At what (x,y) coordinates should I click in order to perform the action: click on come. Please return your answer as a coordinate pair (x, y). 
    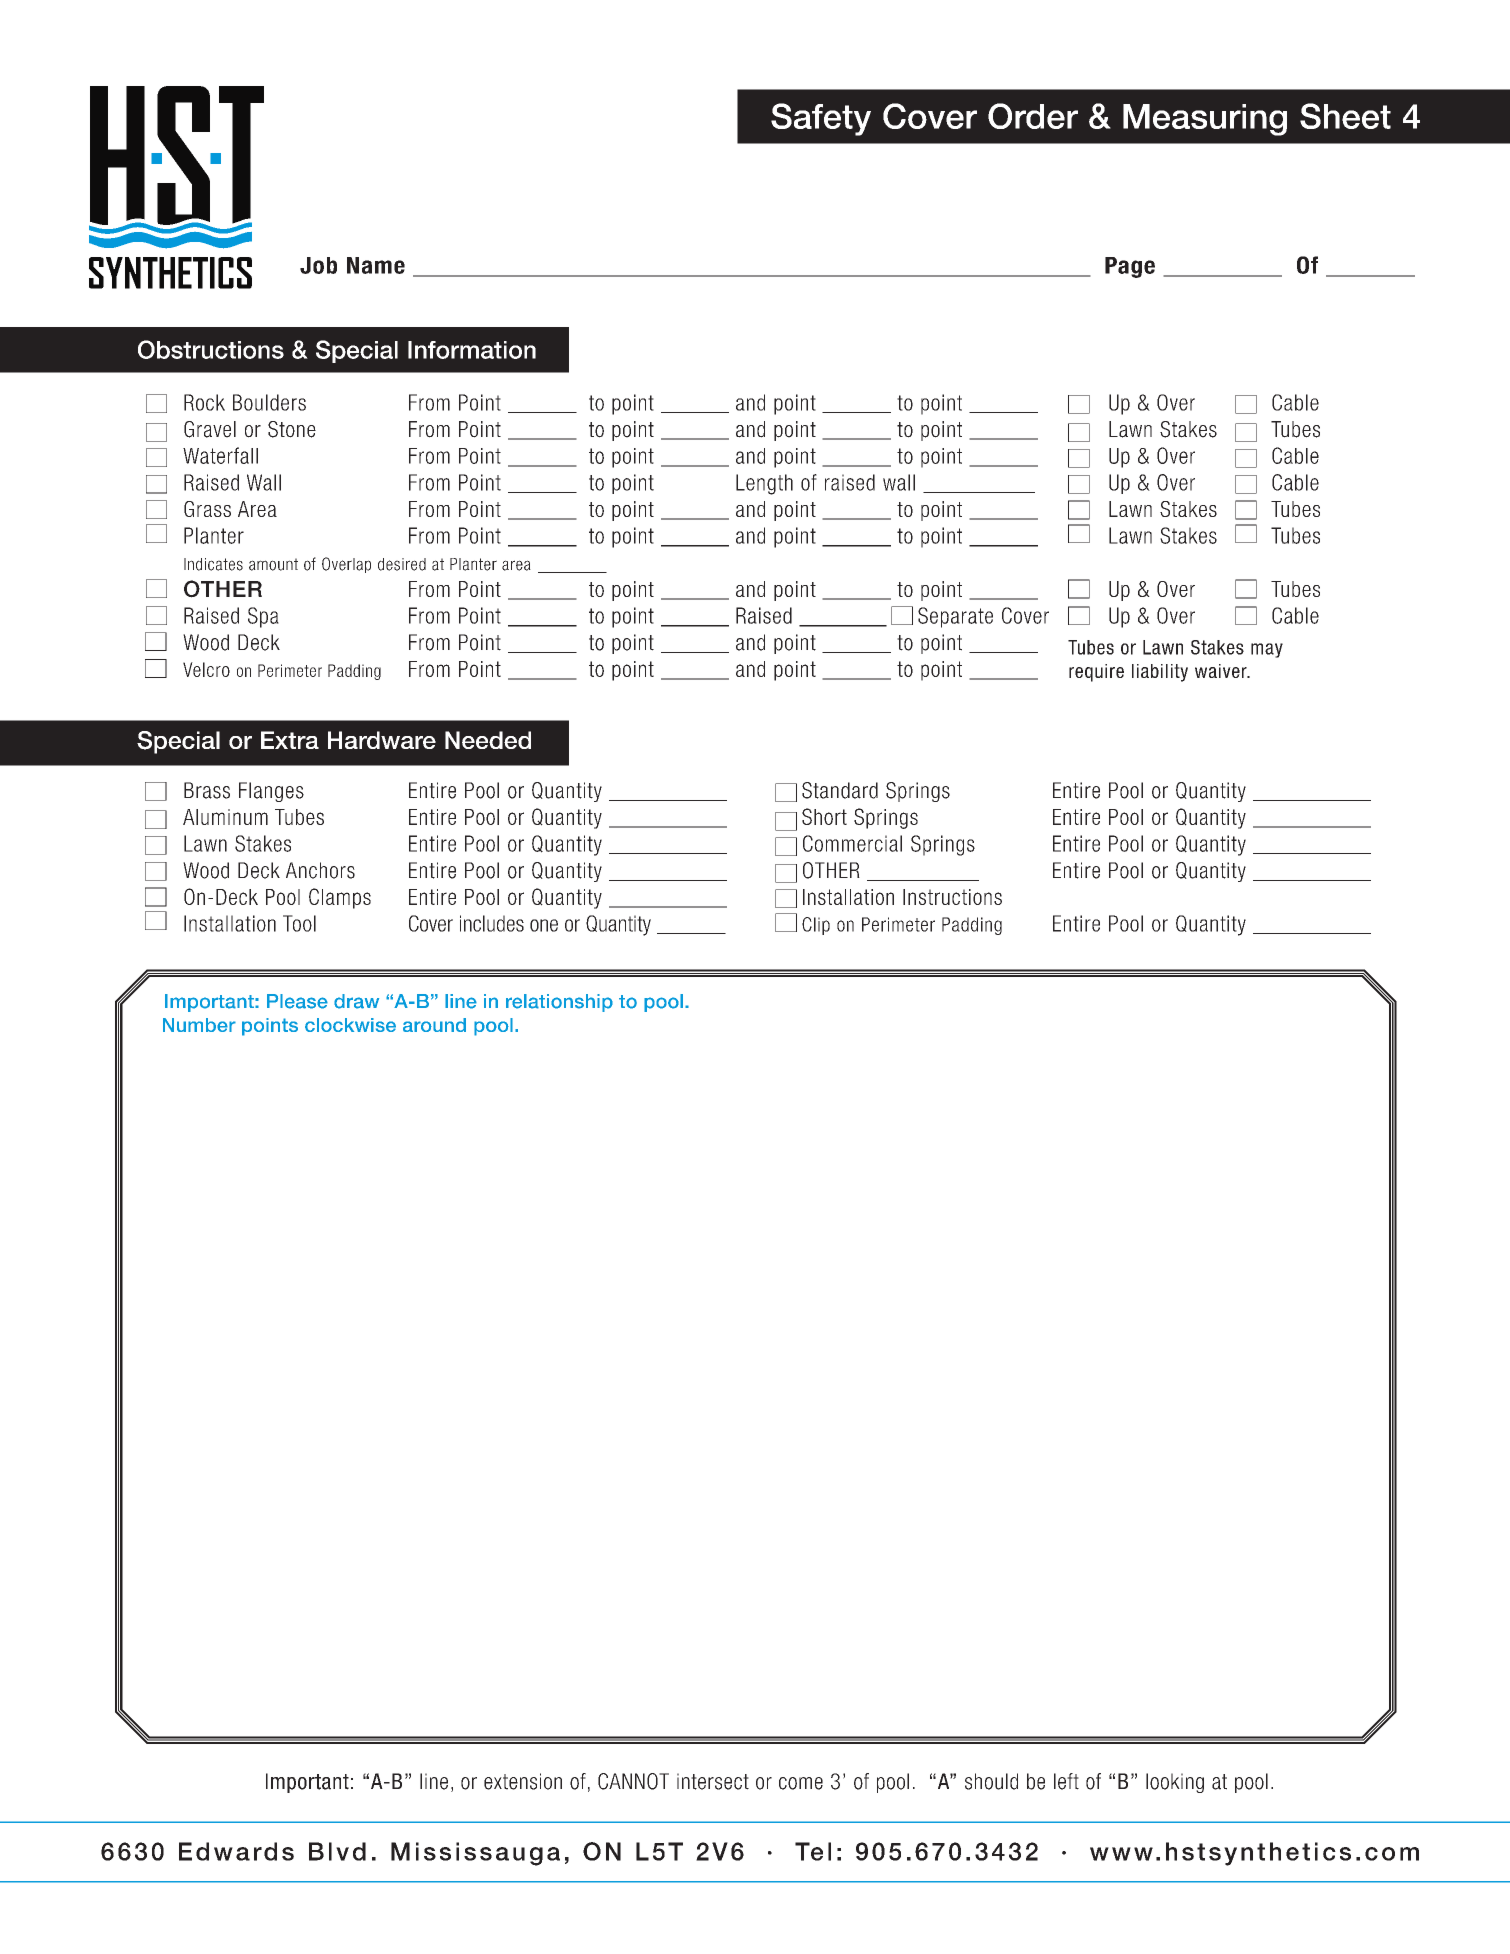
    Looking at the image, I should click on (801, 1783).
